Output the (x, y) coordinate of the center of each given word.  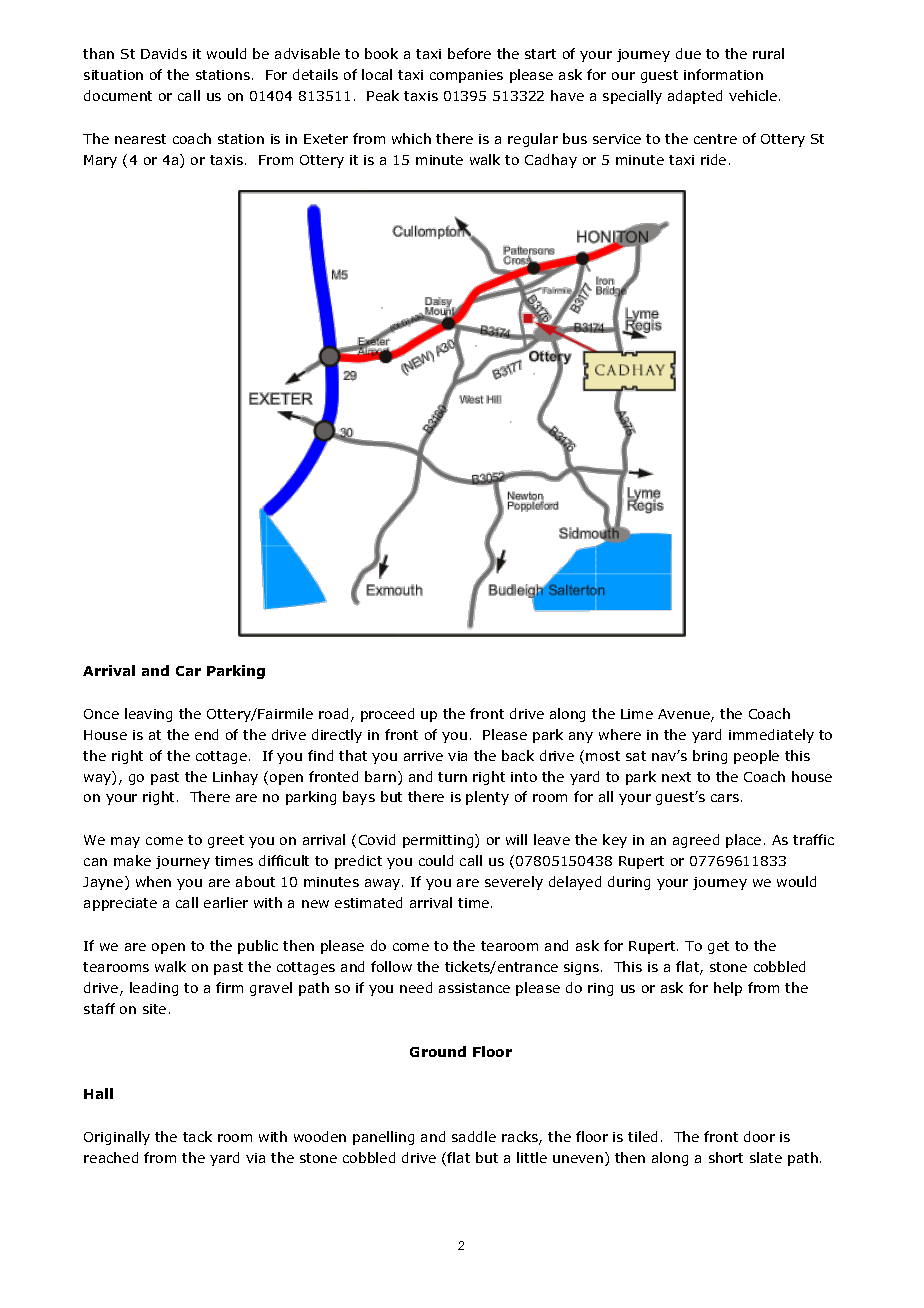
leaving (148, 715)
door (759, 1136)
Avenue (685, 715)
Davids (164, 53)
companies (466, 76)
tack (197, 1136)
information (723, 74)
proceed (387, 715)
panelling (383, 1138)
